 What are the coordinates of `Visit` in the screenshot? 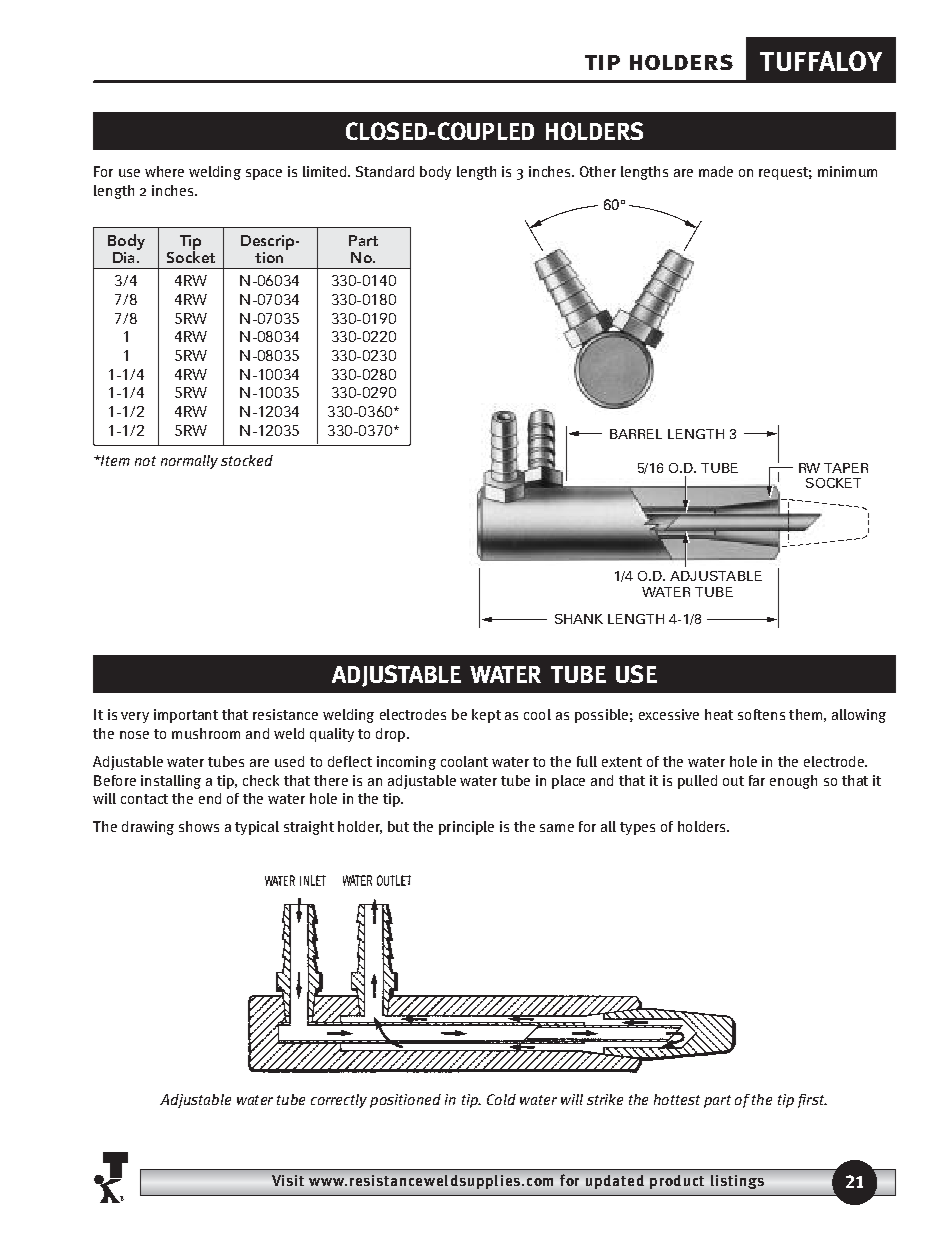 It's located at (288, 1180).
